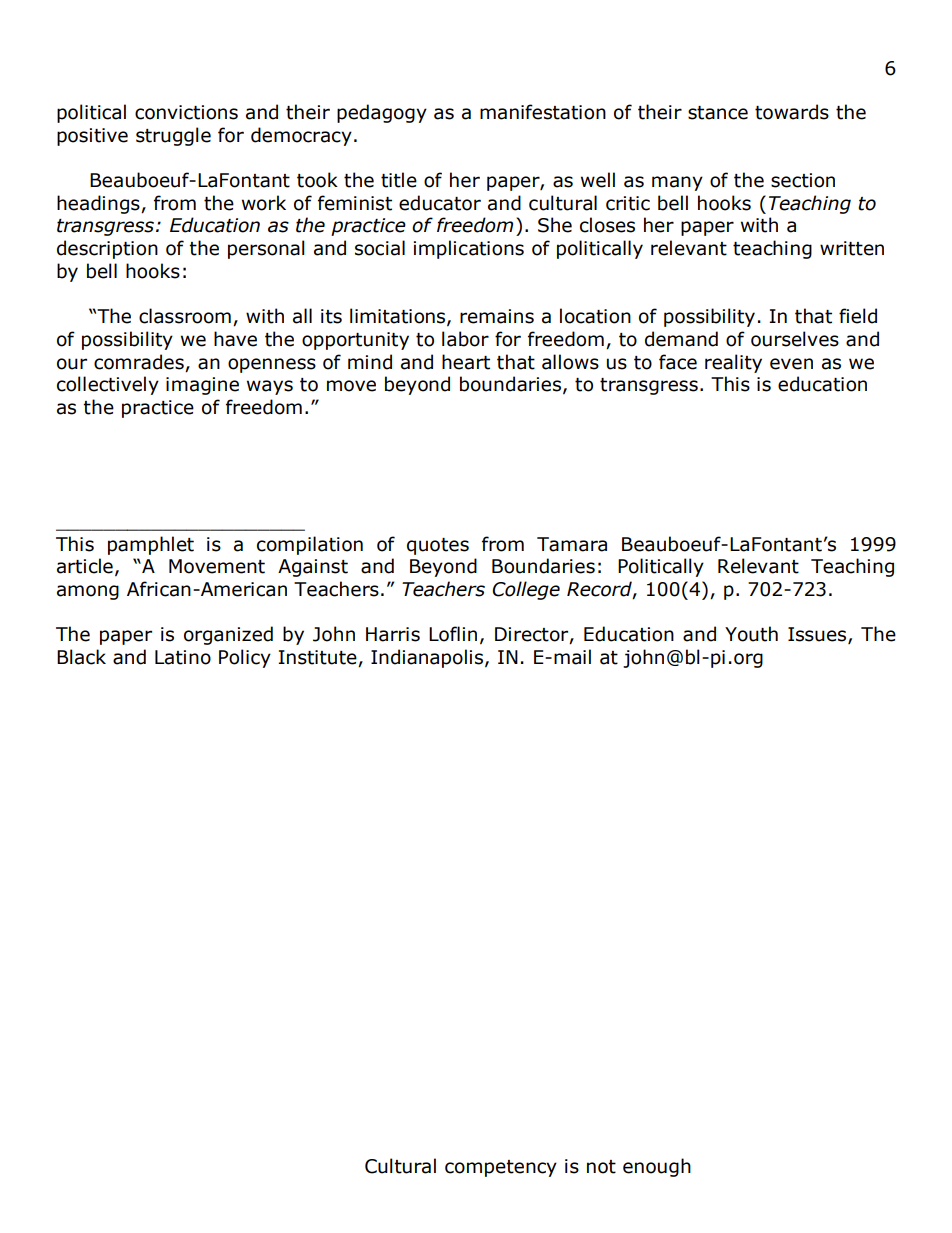  I want to click on towards, so click(792, 112).
